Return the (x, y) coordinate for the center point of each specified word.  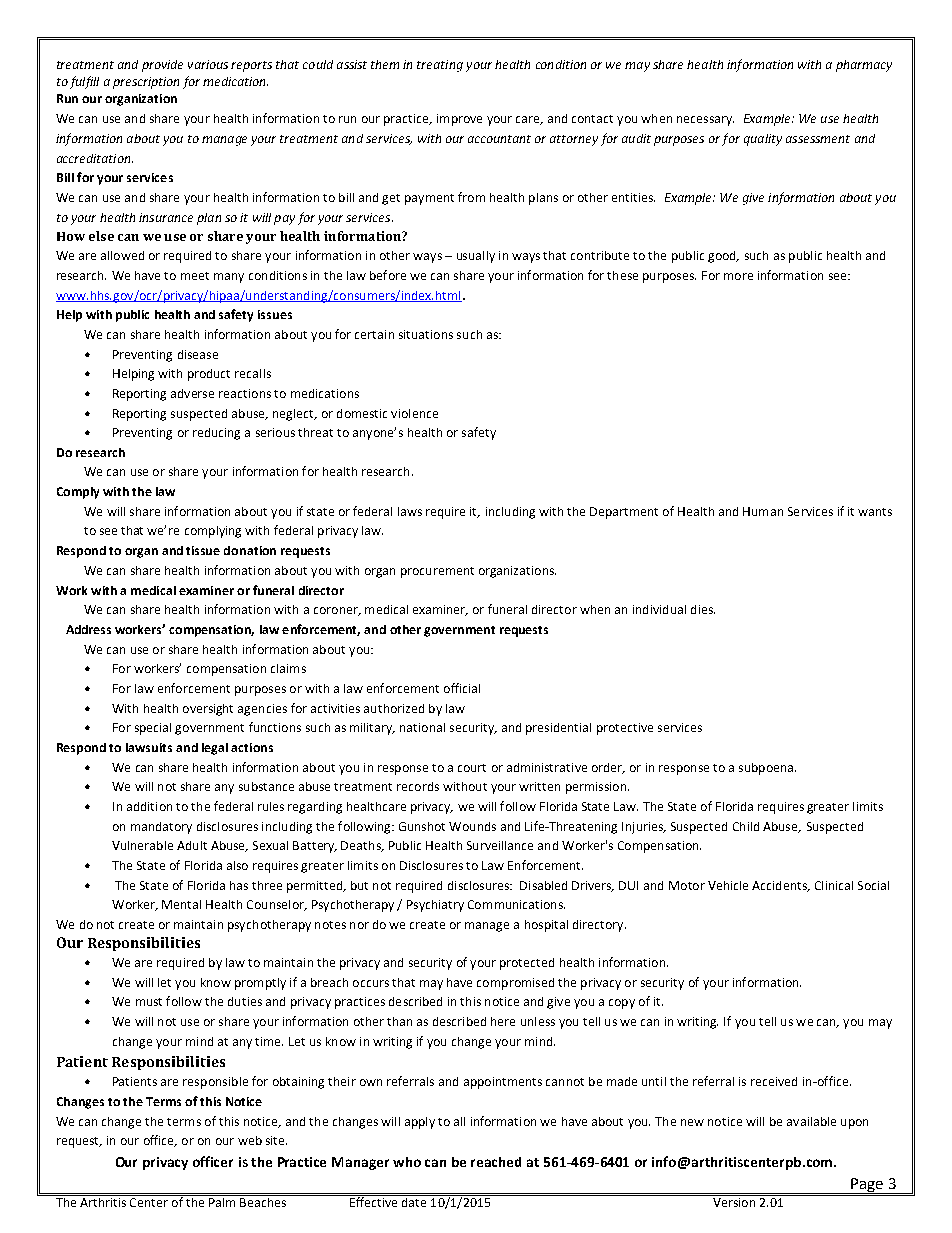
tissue (203, 550)
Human (763, 511)
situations (426, 334)
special (153, 729)
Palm (222, 1201)
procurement (437, 572)
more (738, 276)
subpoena (767, 769)
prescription (146, 83)
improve (459, 120)
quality (763, 140)
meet (195, 276)
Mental (181, 904)
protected (527, 964)
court (472, 768)
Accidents (780, 886)
